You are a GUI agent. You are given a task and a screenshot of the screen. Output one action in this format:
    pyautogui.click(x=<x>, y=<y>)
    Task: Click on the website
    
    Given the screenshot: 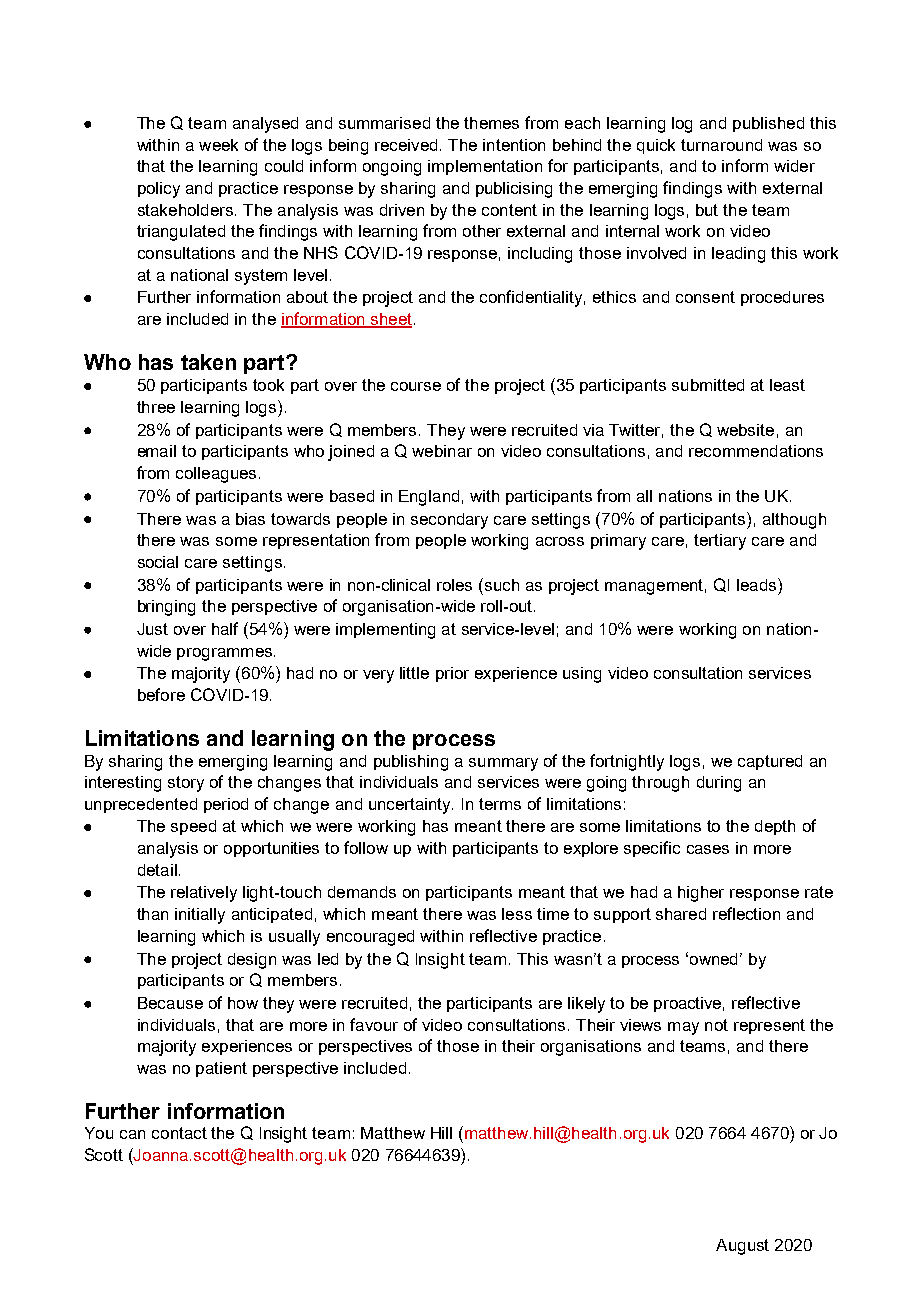 What is the action you would take?
    pyautogui.click(x=745, y=430)
